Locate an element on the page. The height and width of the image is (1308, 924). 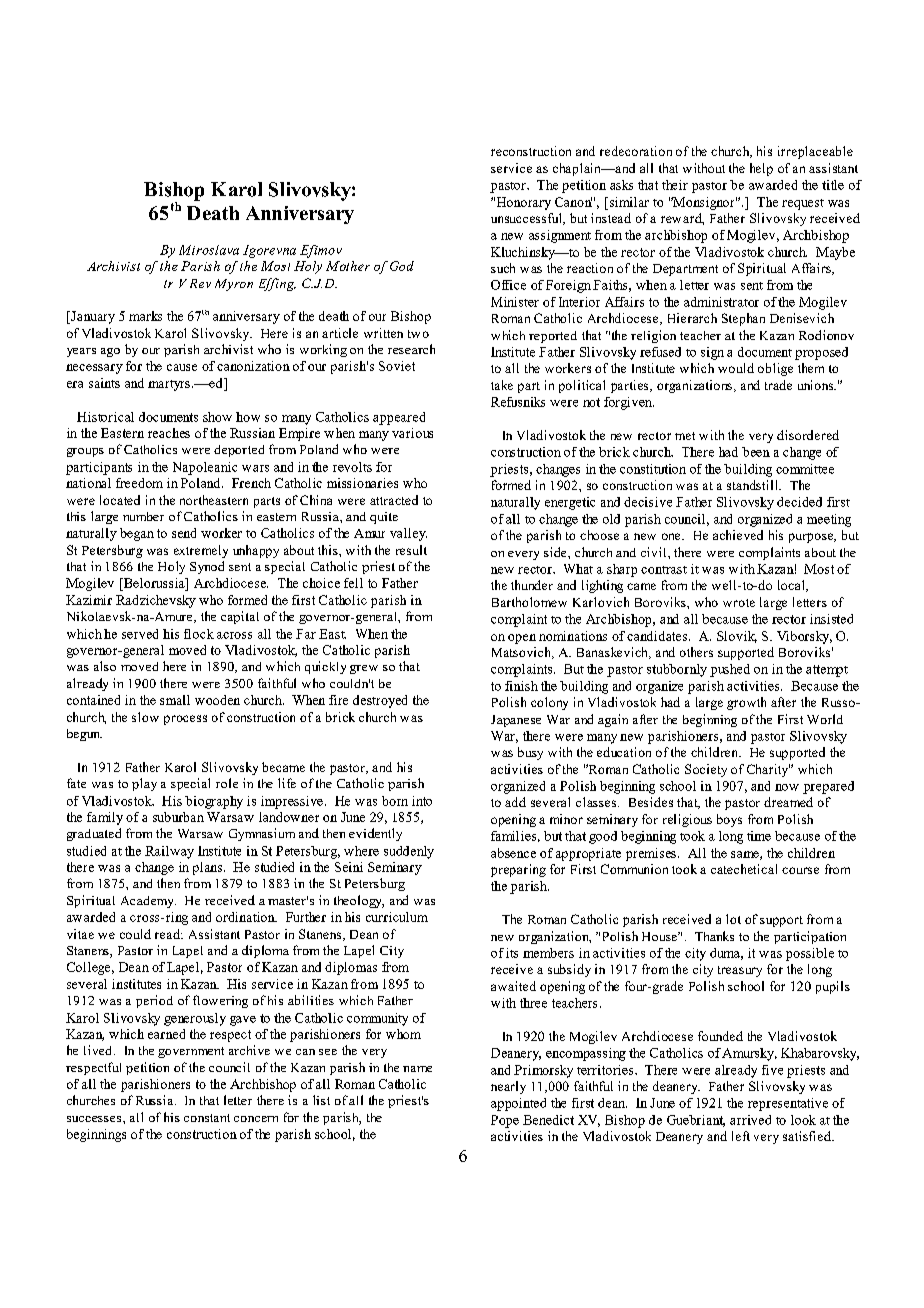
help is located at coordinates (761, 169).
